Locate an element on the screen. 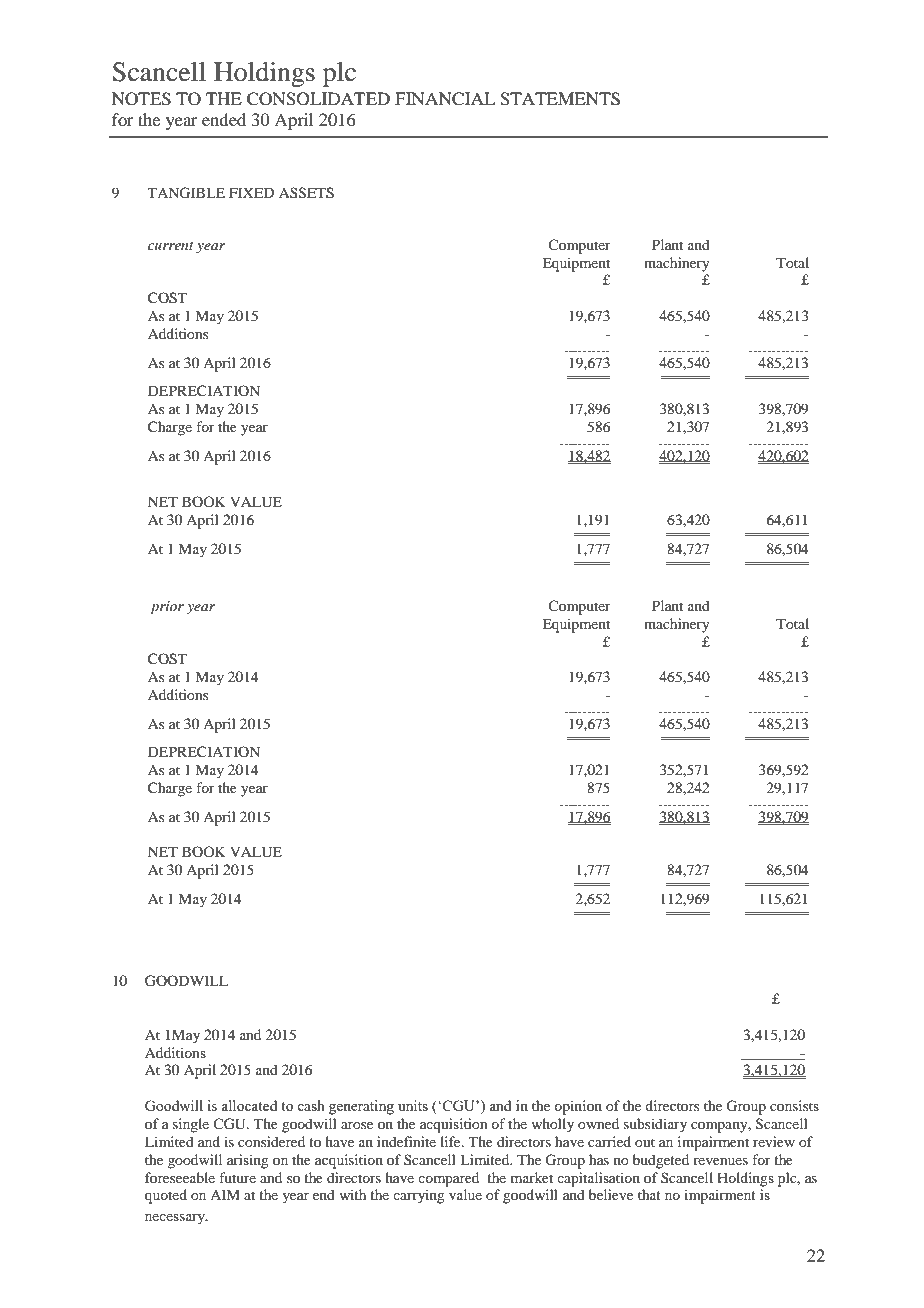  units is located at coordinates (413, 1105).
